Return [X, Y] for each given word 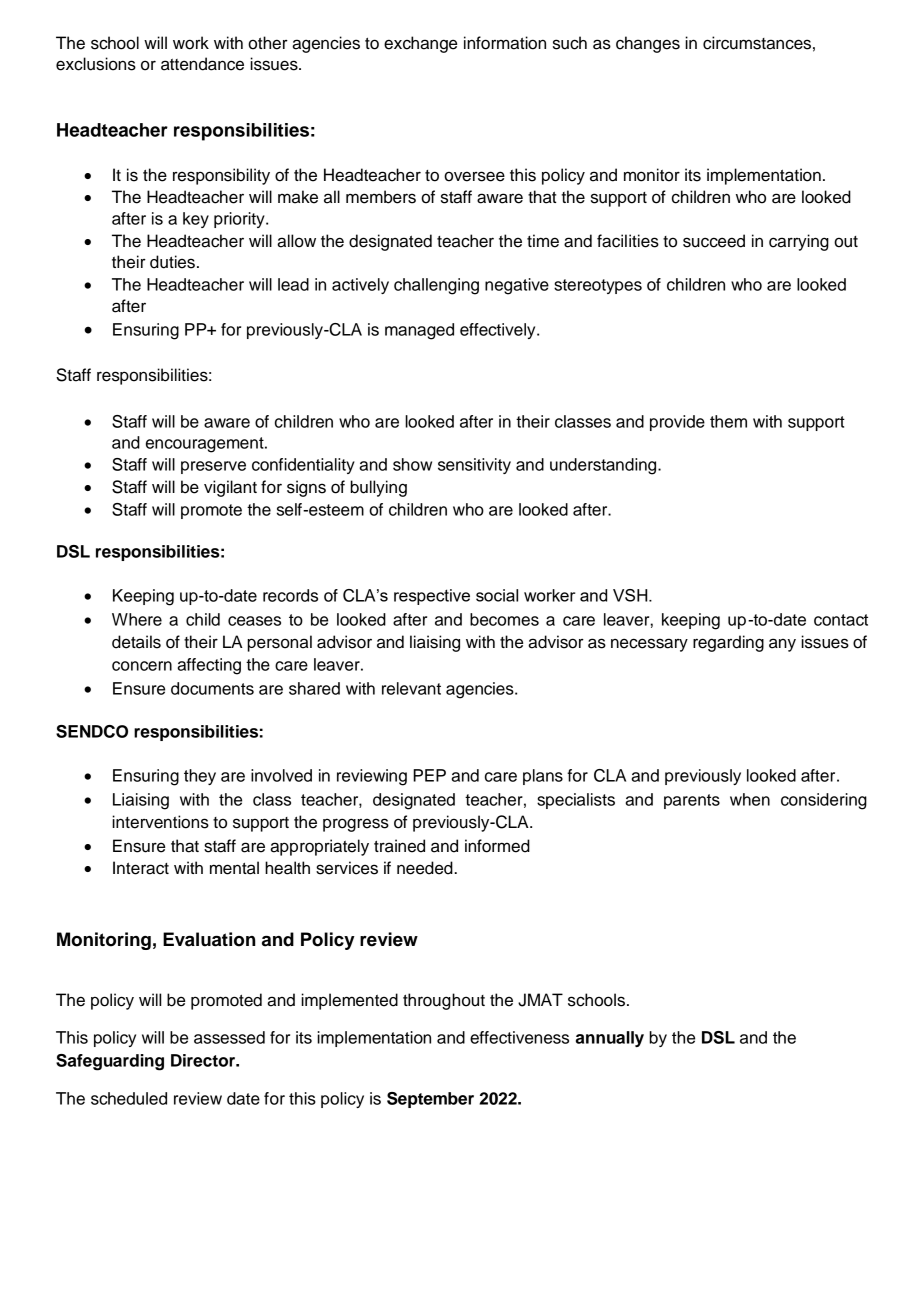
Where [137, 619]
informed [497, 846]
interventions [160, 822]
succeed [714, 241]
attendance [202, 64]
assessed [229, 1037]
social [497, 595]
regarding [728, 643]
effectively [499, 331]
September [430, 1100]
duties [172, 262]
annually [610, 1039]
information [505, 43]
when [750, 799]
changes [648, 44]
